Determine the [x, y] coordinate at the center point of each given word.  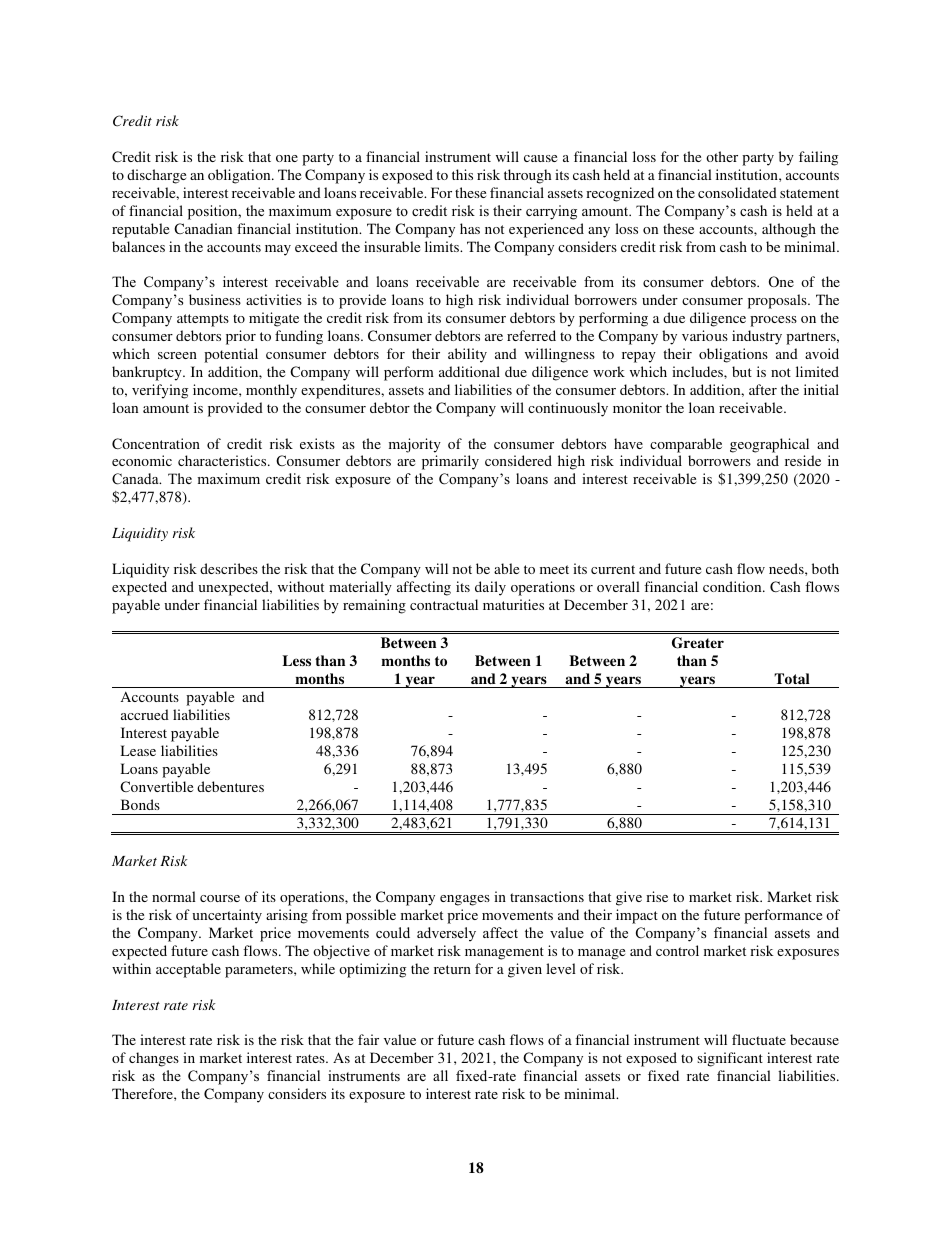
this [462, 174]
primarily [450, 462]
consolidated [737, 192]
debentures [230, 786]
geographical [769, 445]
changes [154, 1059]
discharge [156, 176]
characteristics [223, 460]
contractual [444, 604]
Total [792, 678]
